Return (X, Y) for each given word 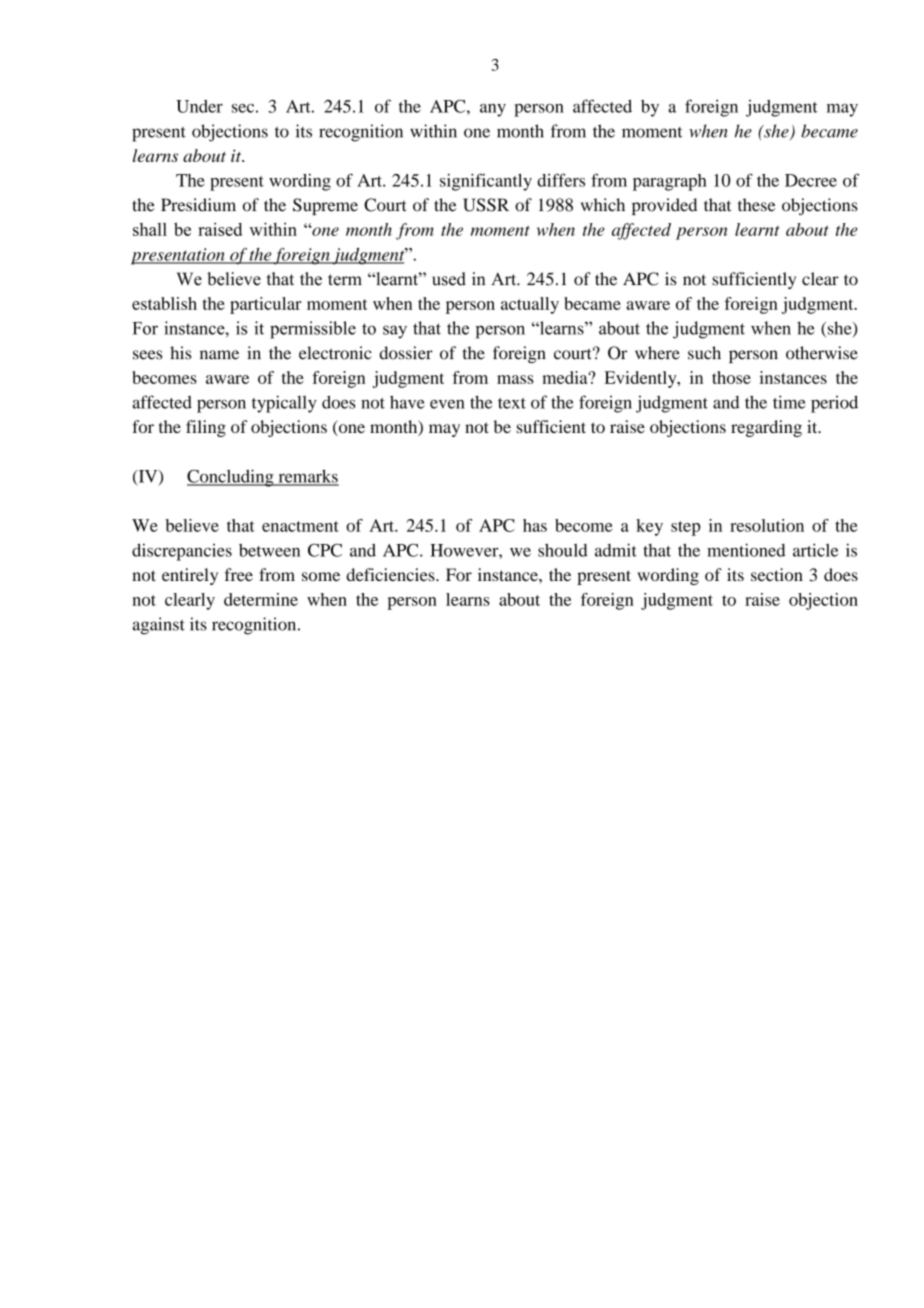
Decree (811, 180)
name (219, 355)
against (158, 626)
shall (150, 229)
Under (199, 106)
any (493, 110)
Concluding (231, 478)
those (731, 377)
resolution (767, 525)
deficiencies (391, 574)
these (756, 205)
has (535, 525)
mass (515, 379)
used (449, 279)
